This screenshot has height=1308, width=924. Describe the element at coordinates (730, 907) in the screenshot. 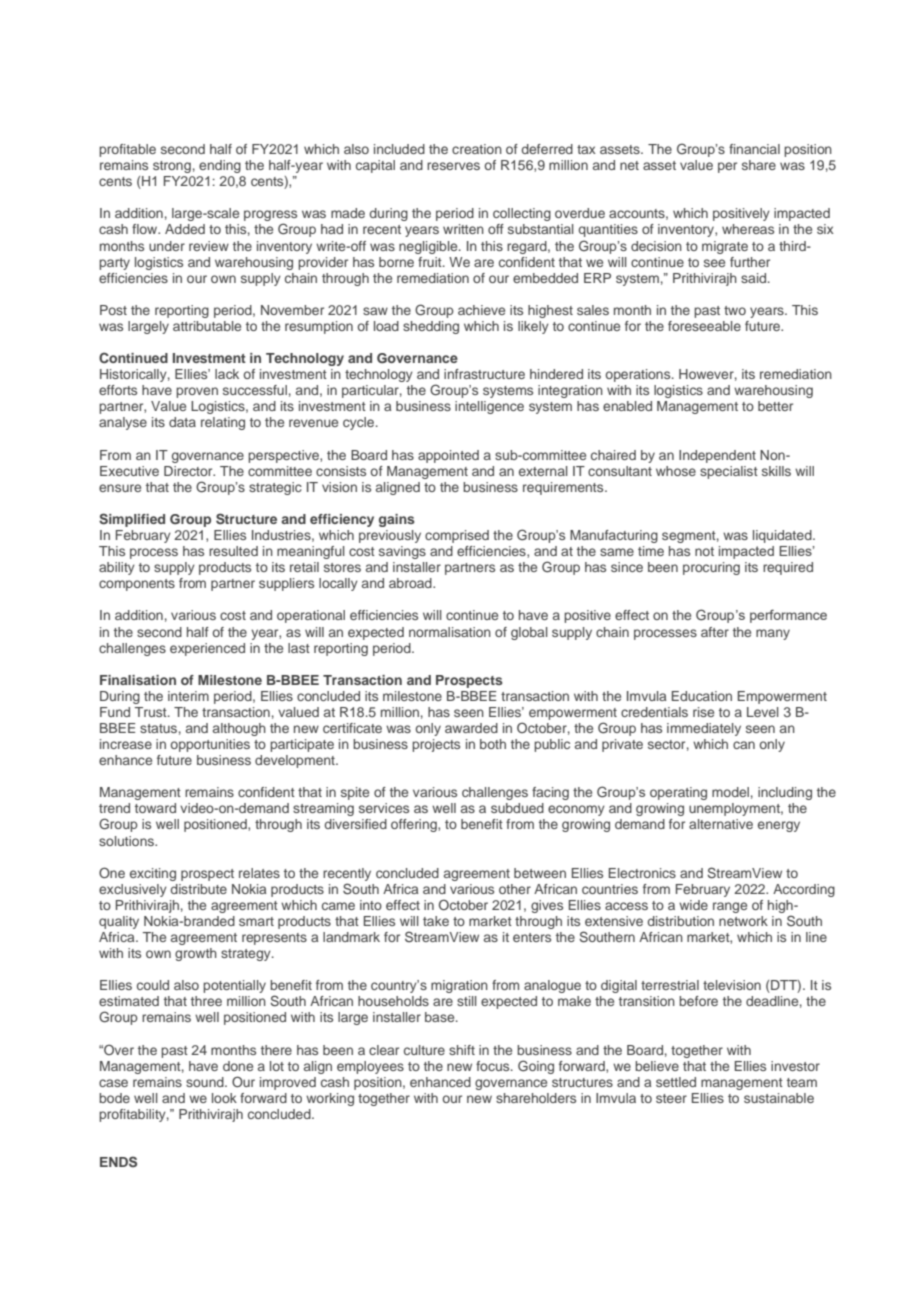

I see `range` at that location.
